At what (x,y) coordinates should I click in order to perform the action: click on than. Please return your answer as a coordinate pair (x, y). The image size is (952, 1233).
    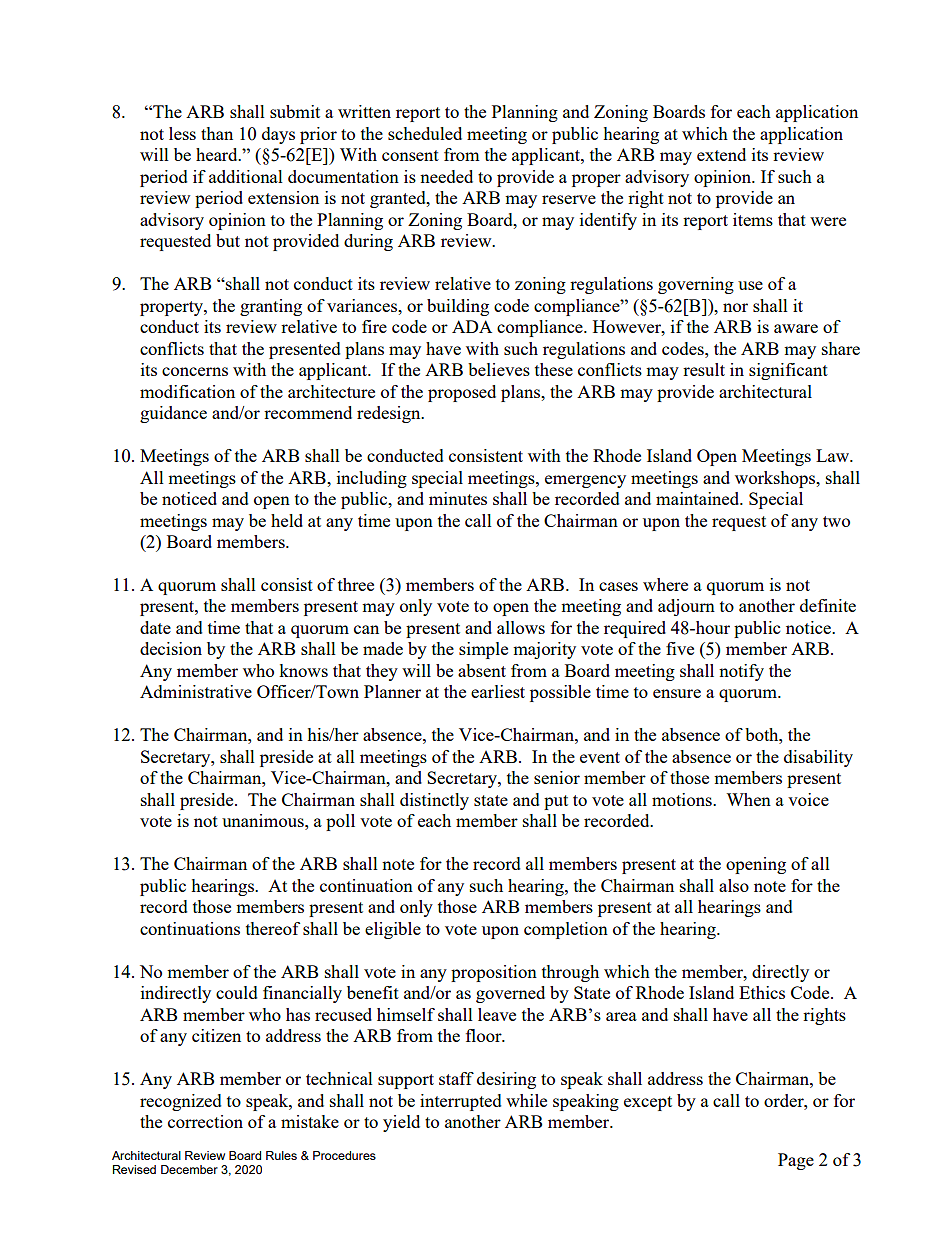
    Looking at the image, I should click on (217, 133).
